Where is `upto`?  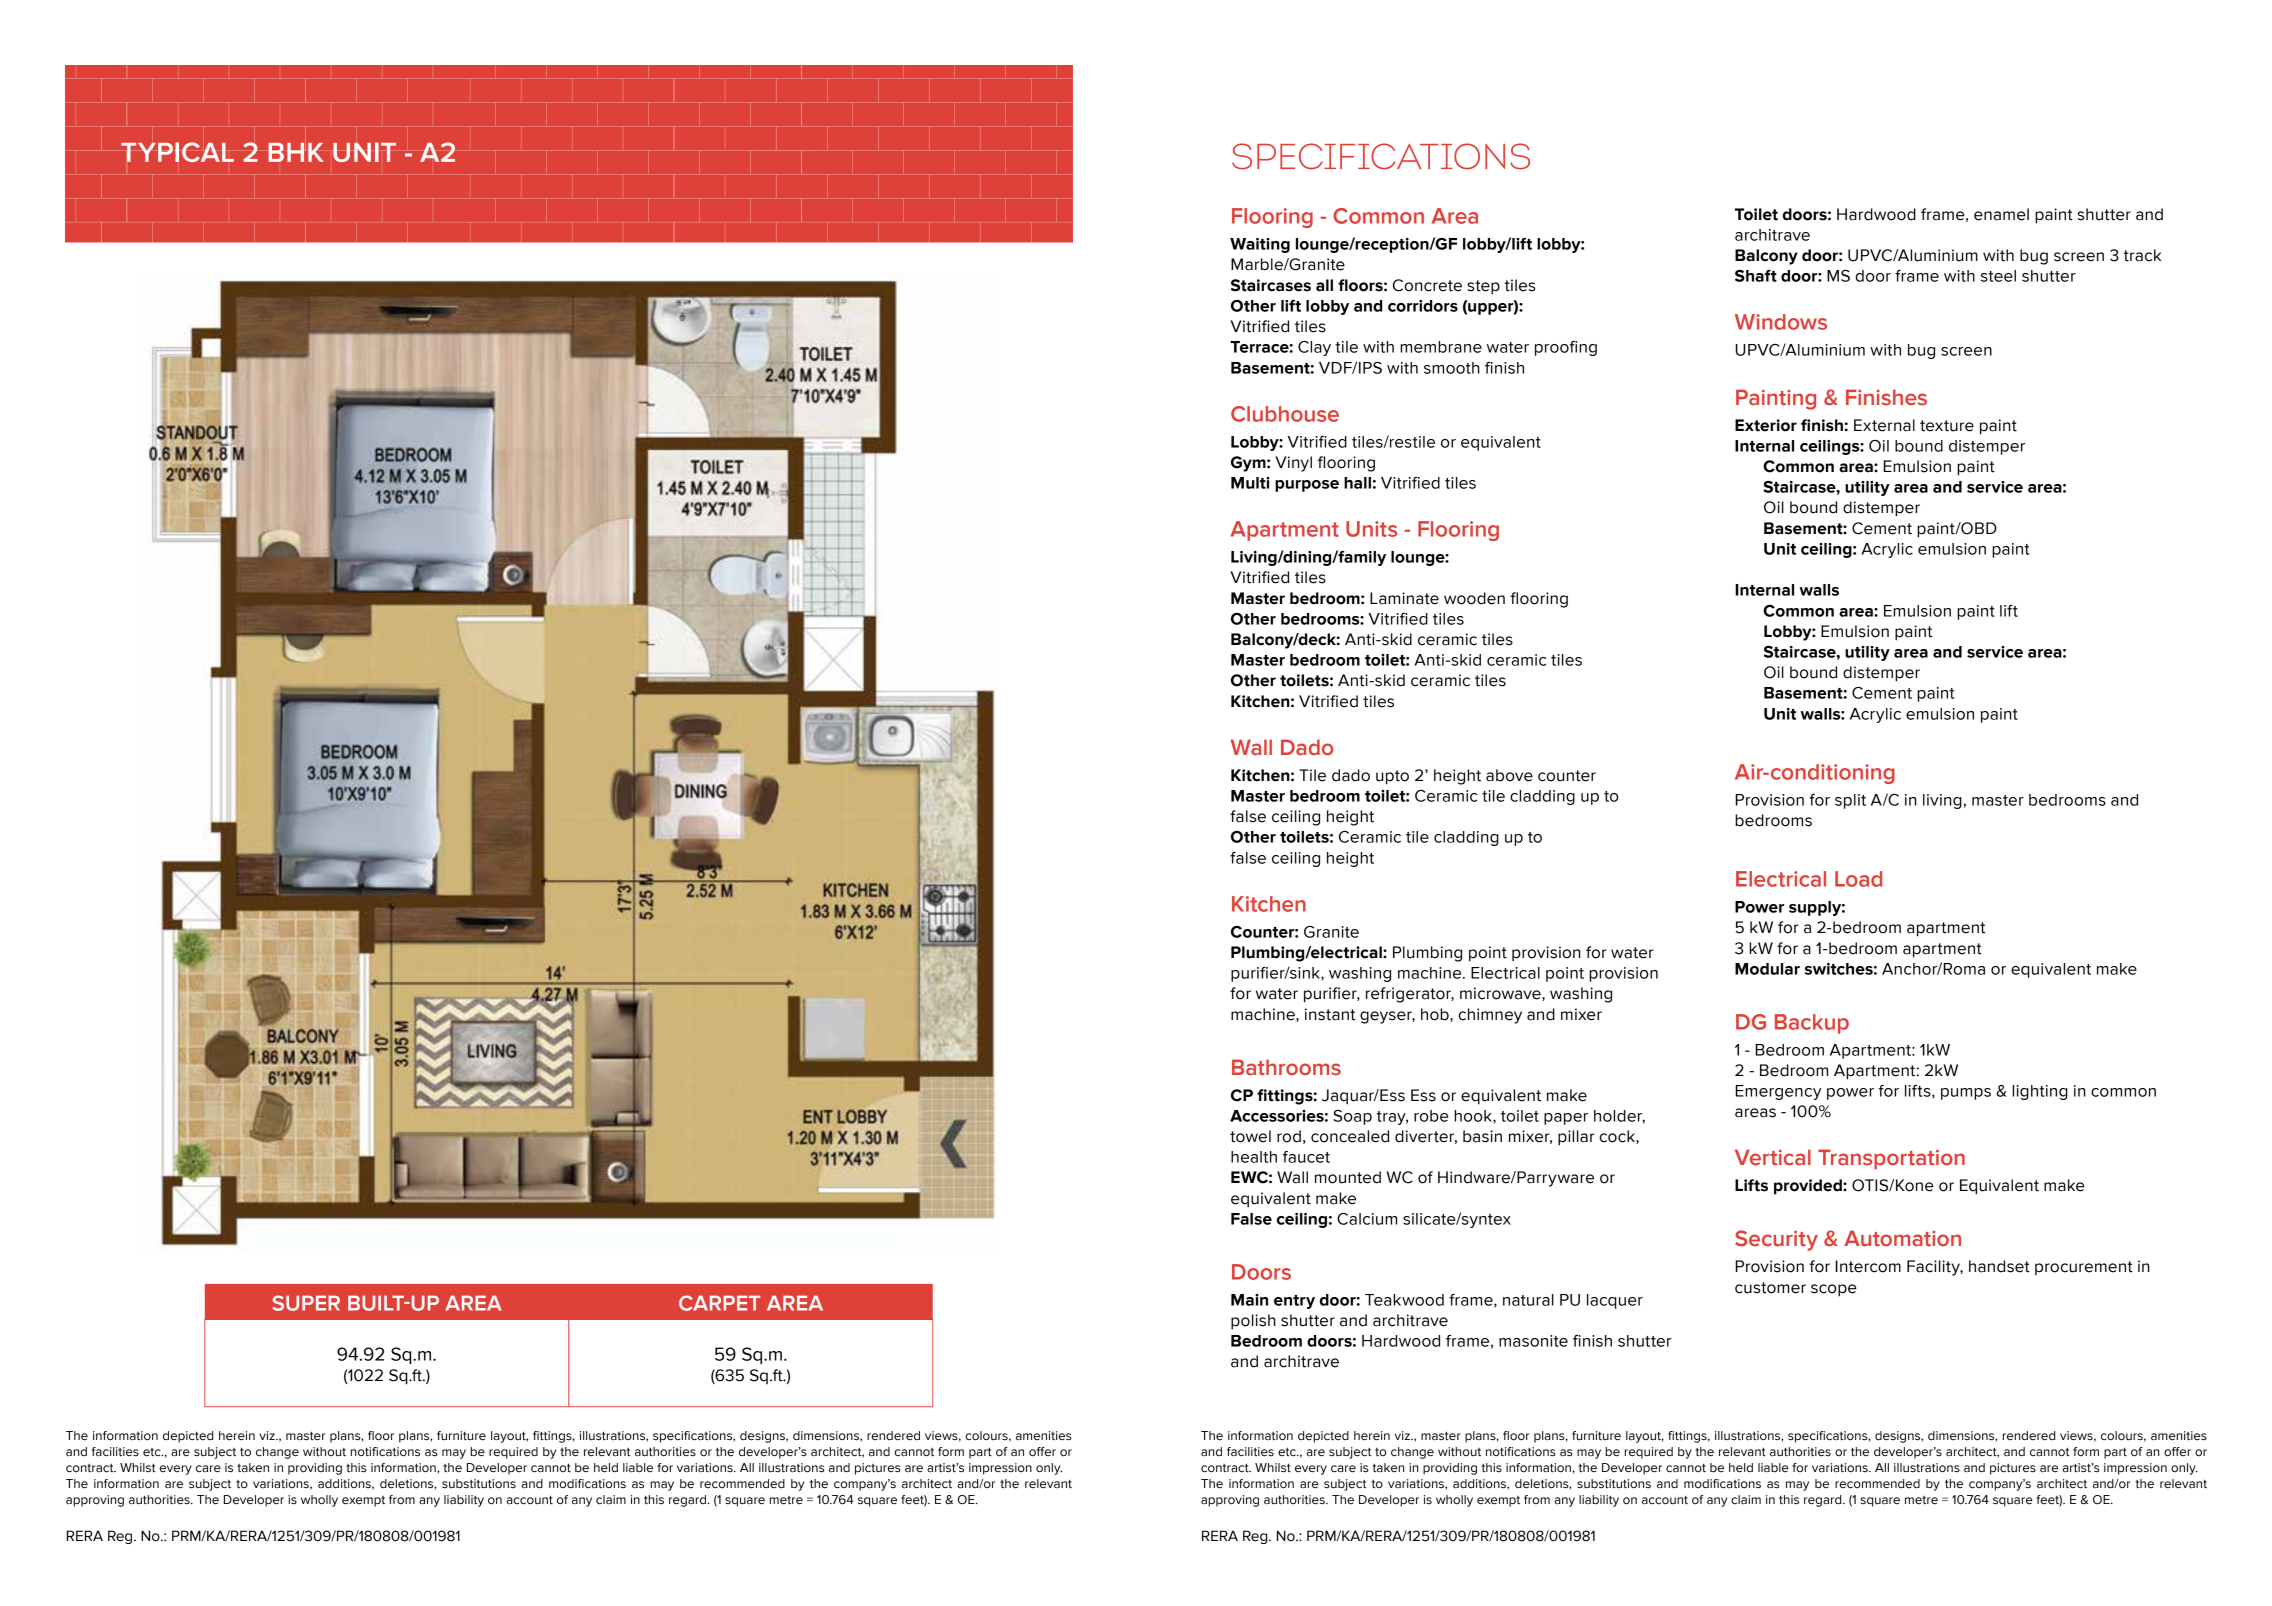
upto is located at coordinates (1392, 777).
